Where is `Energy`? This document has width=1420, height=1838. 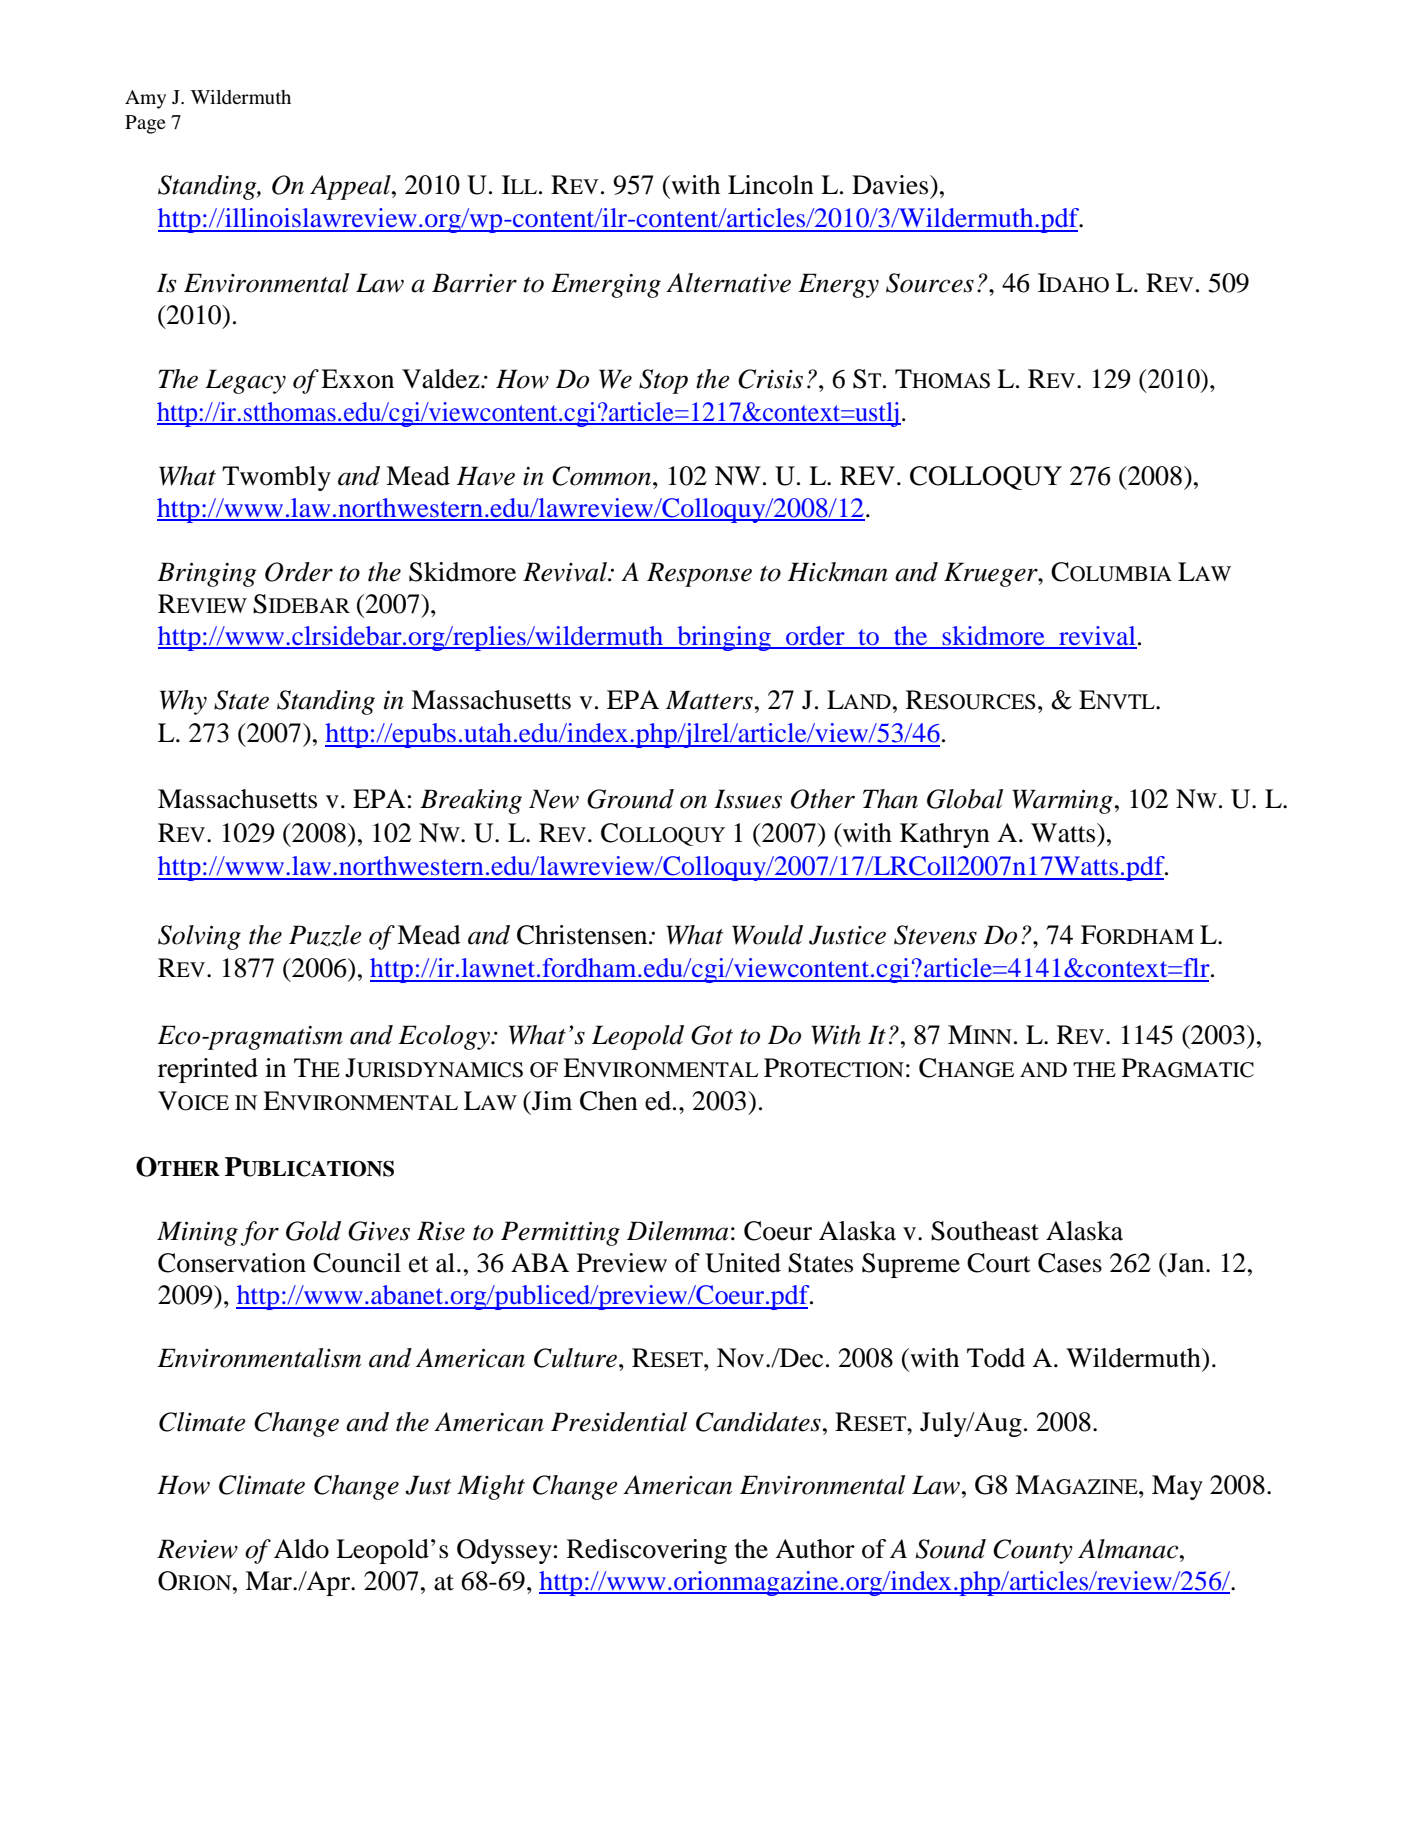 Energy is located at coordinates (838, 285).
